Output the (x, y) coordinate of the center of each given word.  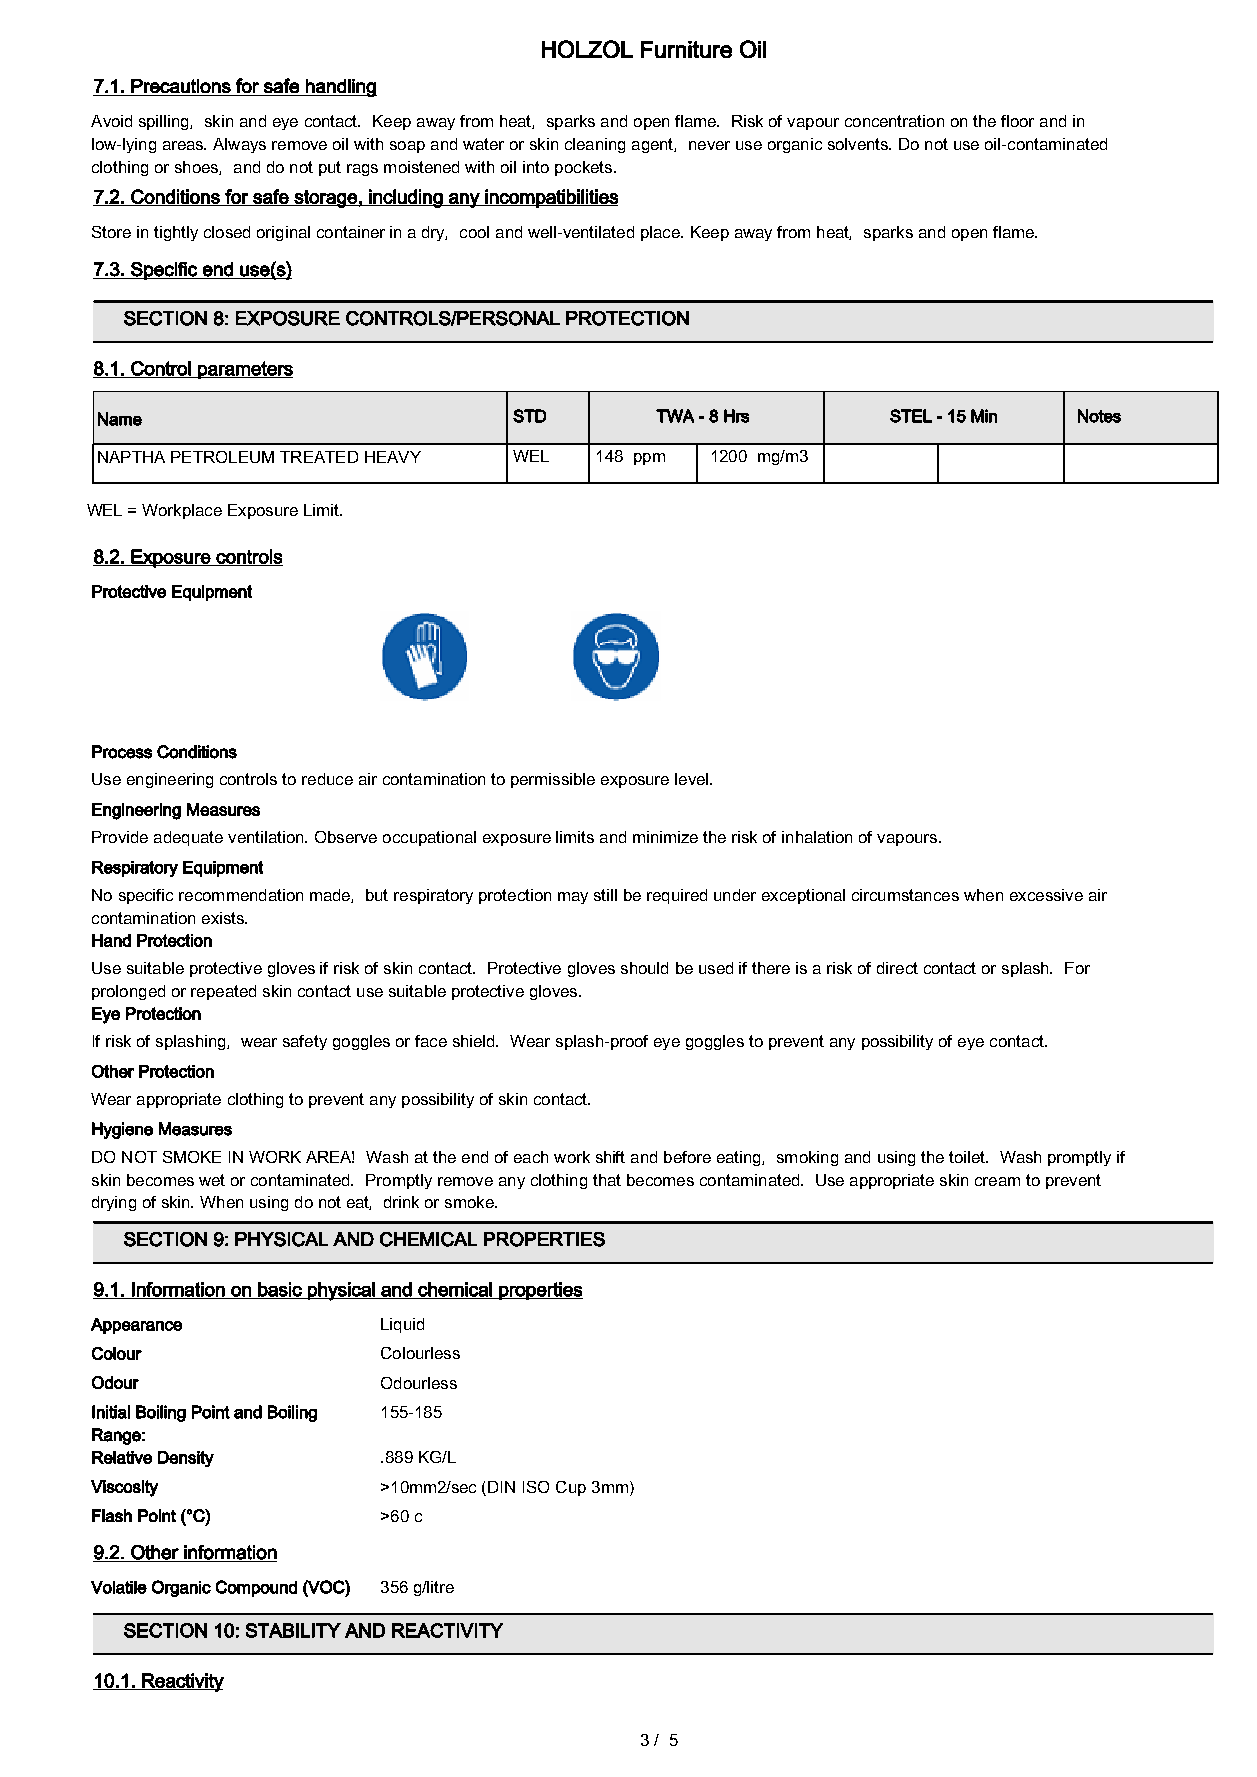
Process (122, 752)
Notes (1099, 416)
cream (997, 1181)
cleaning (595, 145)
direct (897, 968)
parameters (244, 370)
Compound (256, 1588)
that (607, 1180)
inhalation (817, 837)
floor (1017, 121)
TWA (675, 416)
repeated (223, 992)
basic (280, 1290)
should (644, 968)
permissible (553, 780)
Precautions (181, 86)
